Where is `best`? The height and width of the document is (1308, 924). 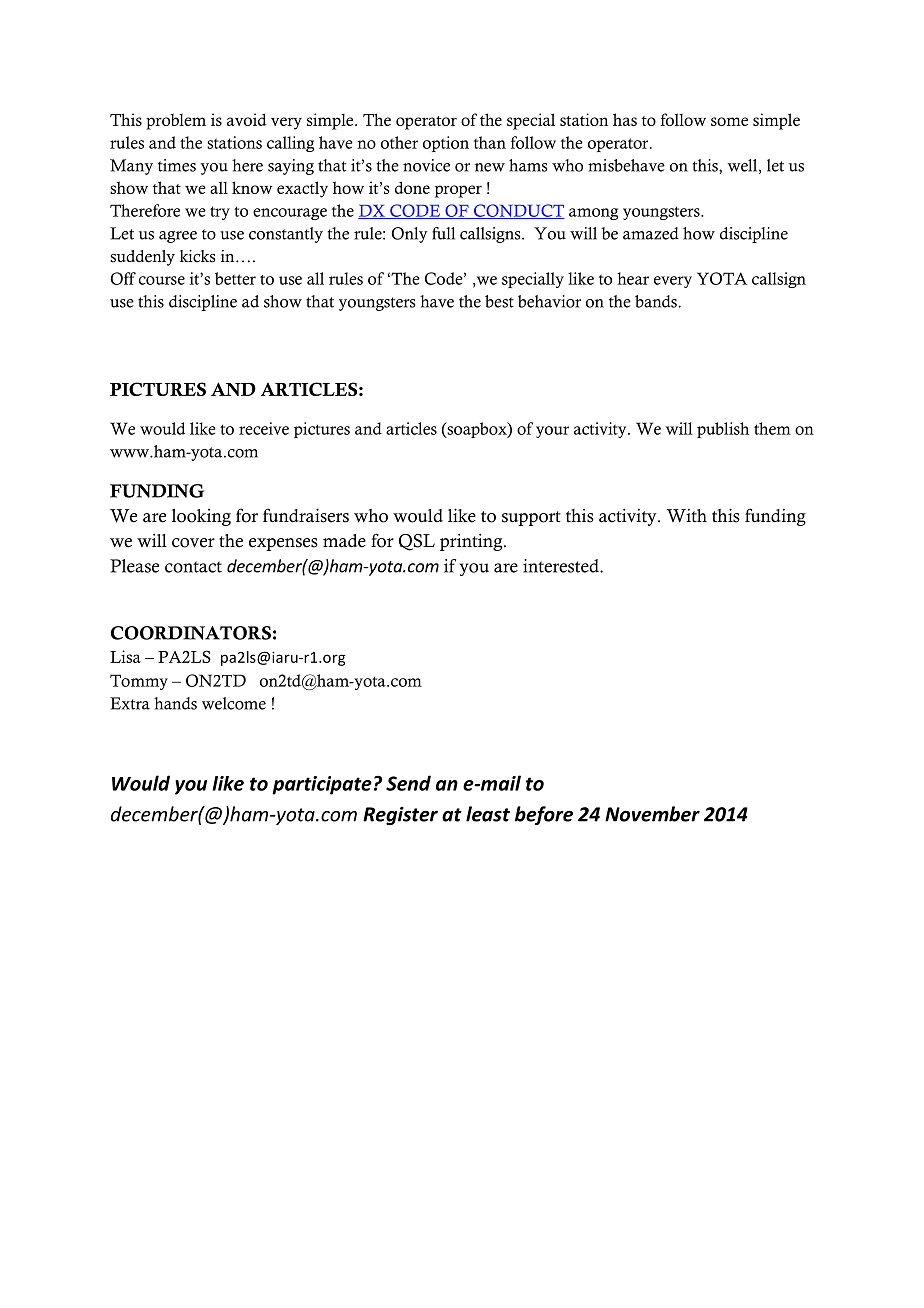 best is located at coordinates (499, 301).
